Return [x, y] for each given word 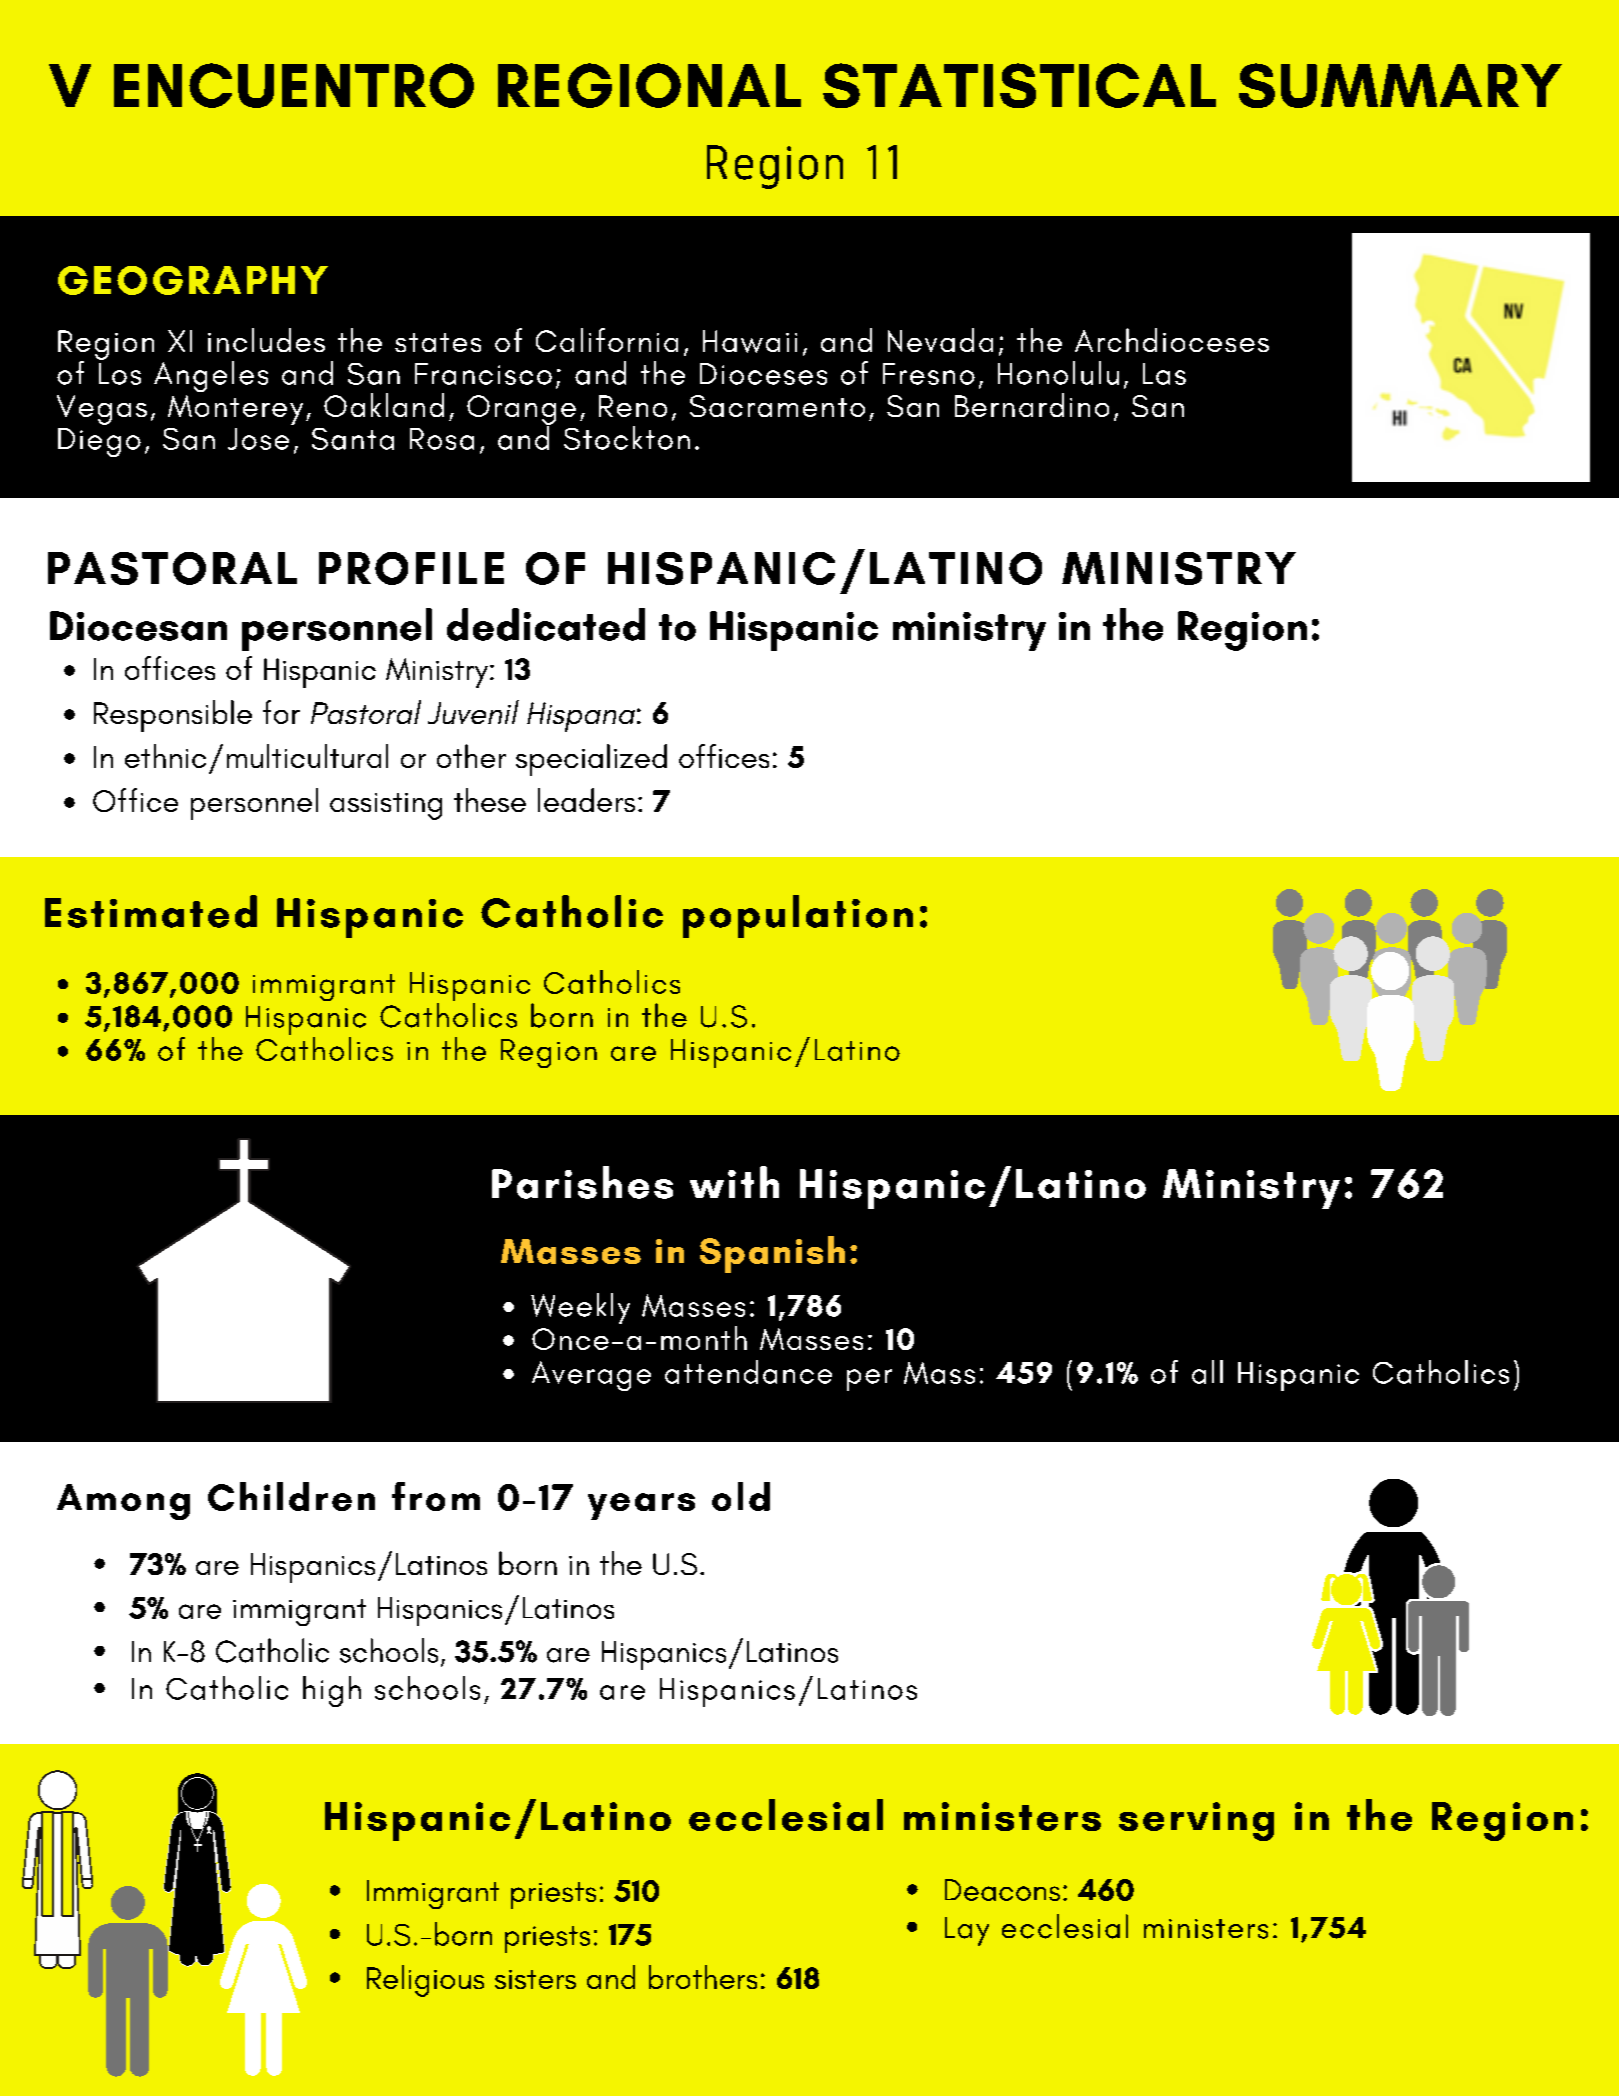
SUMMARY [1400, 85]
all [1207, 1372]
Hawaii [750, 341]
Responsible [173, 716]
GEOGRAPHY [193, 280]
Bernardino [1032, 405]
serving [1196, 1821]
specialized [591, 760]
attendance [748, 1372]
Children [291, 1496]
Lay [967, 1931]
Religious [425, 1981]
